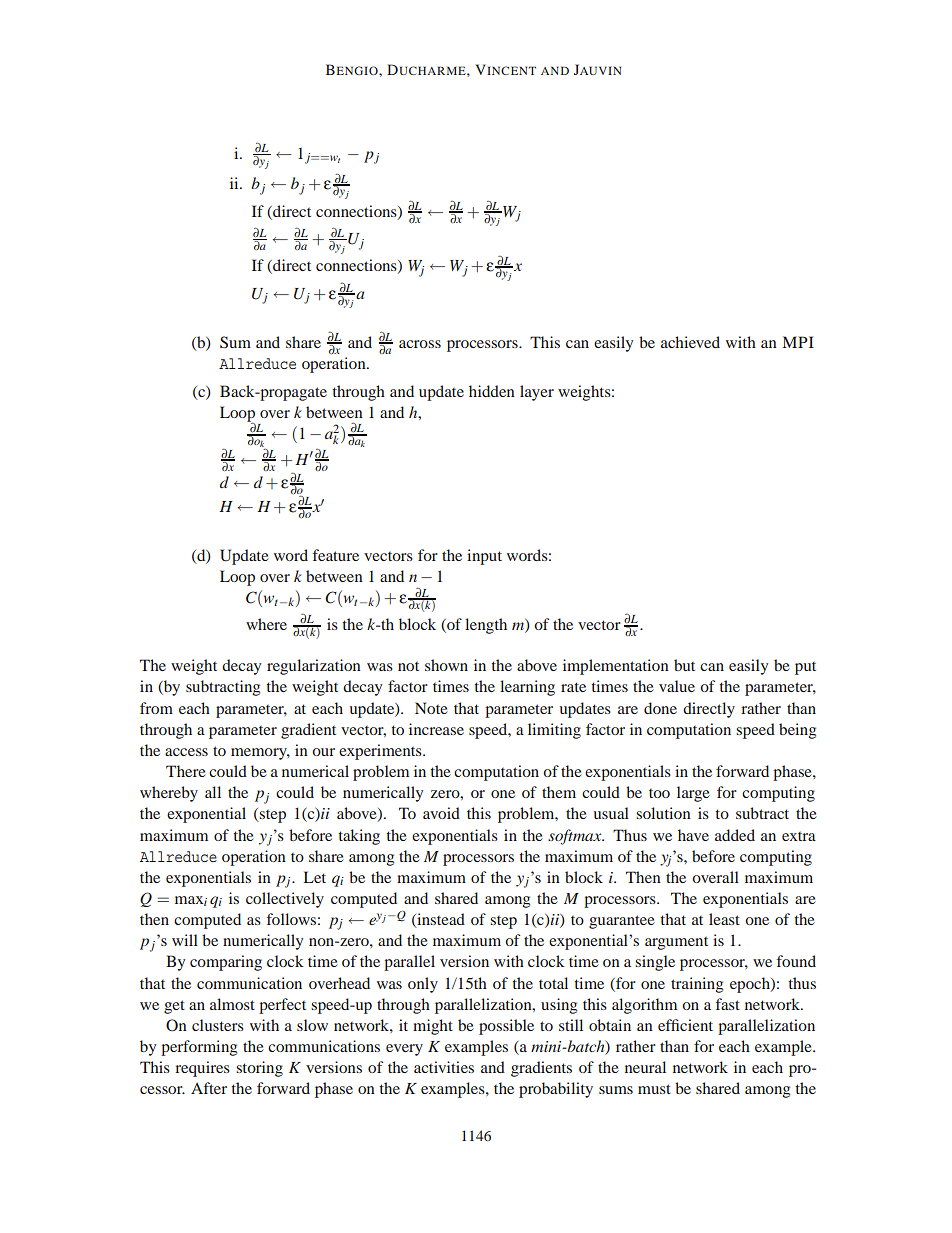 The height and width of the screenshot is (1233, 952). What do you see at coordinates (259, 1069) in the screenshot?
I see `storing` at bounding box center [259, 1069].
